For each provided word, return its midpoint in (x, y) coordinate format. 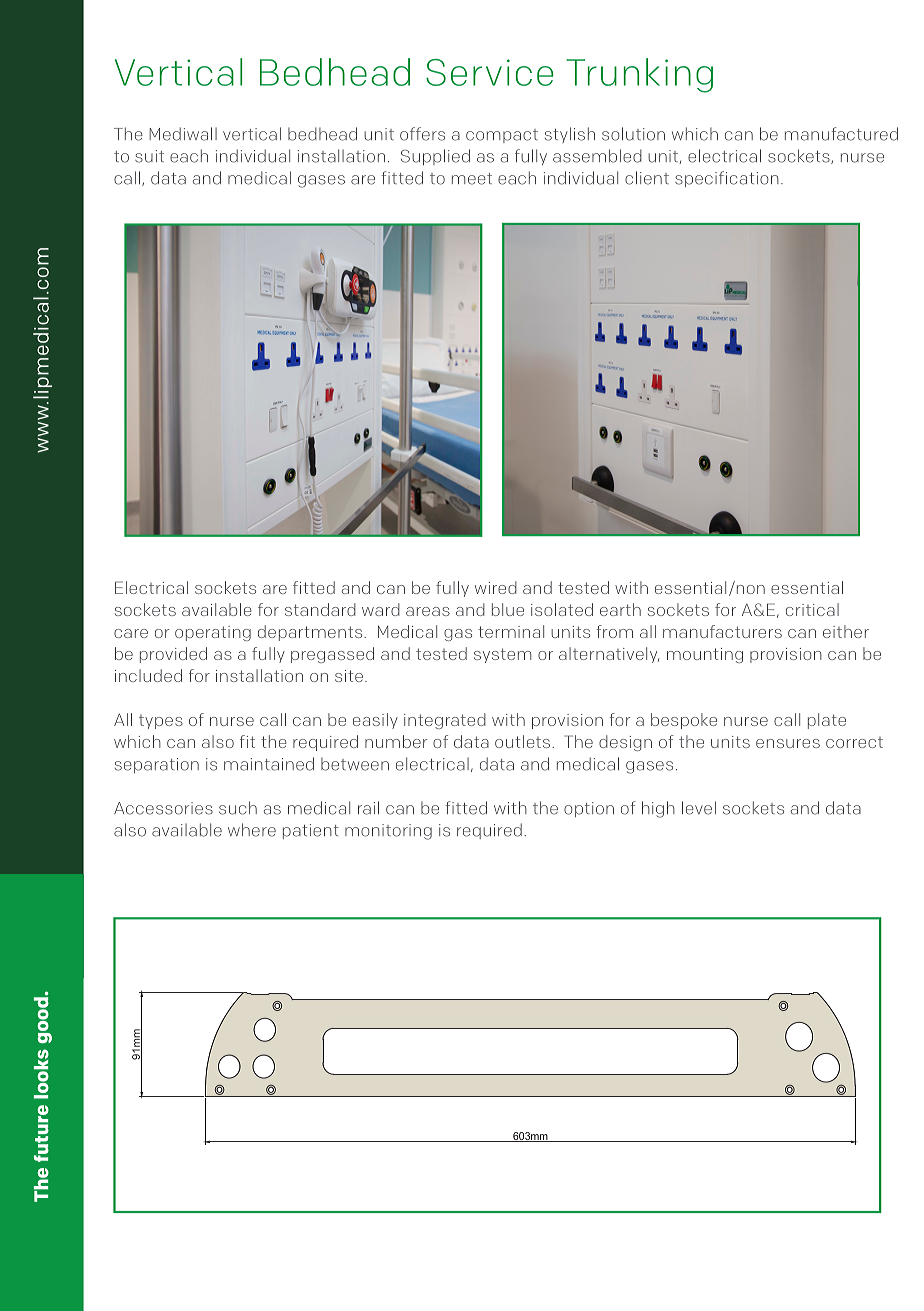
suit (149, 156)
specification (727, 179)
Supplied (435, 157)
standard (320, 609)
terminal (511, 631)
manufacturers (722, 631)
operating (213, 633)
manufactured (841, 134)
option (589, 809)
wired (496, 587)
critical (812, 609)
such (238, 808)
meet (472, 179)
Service (489, 72)
